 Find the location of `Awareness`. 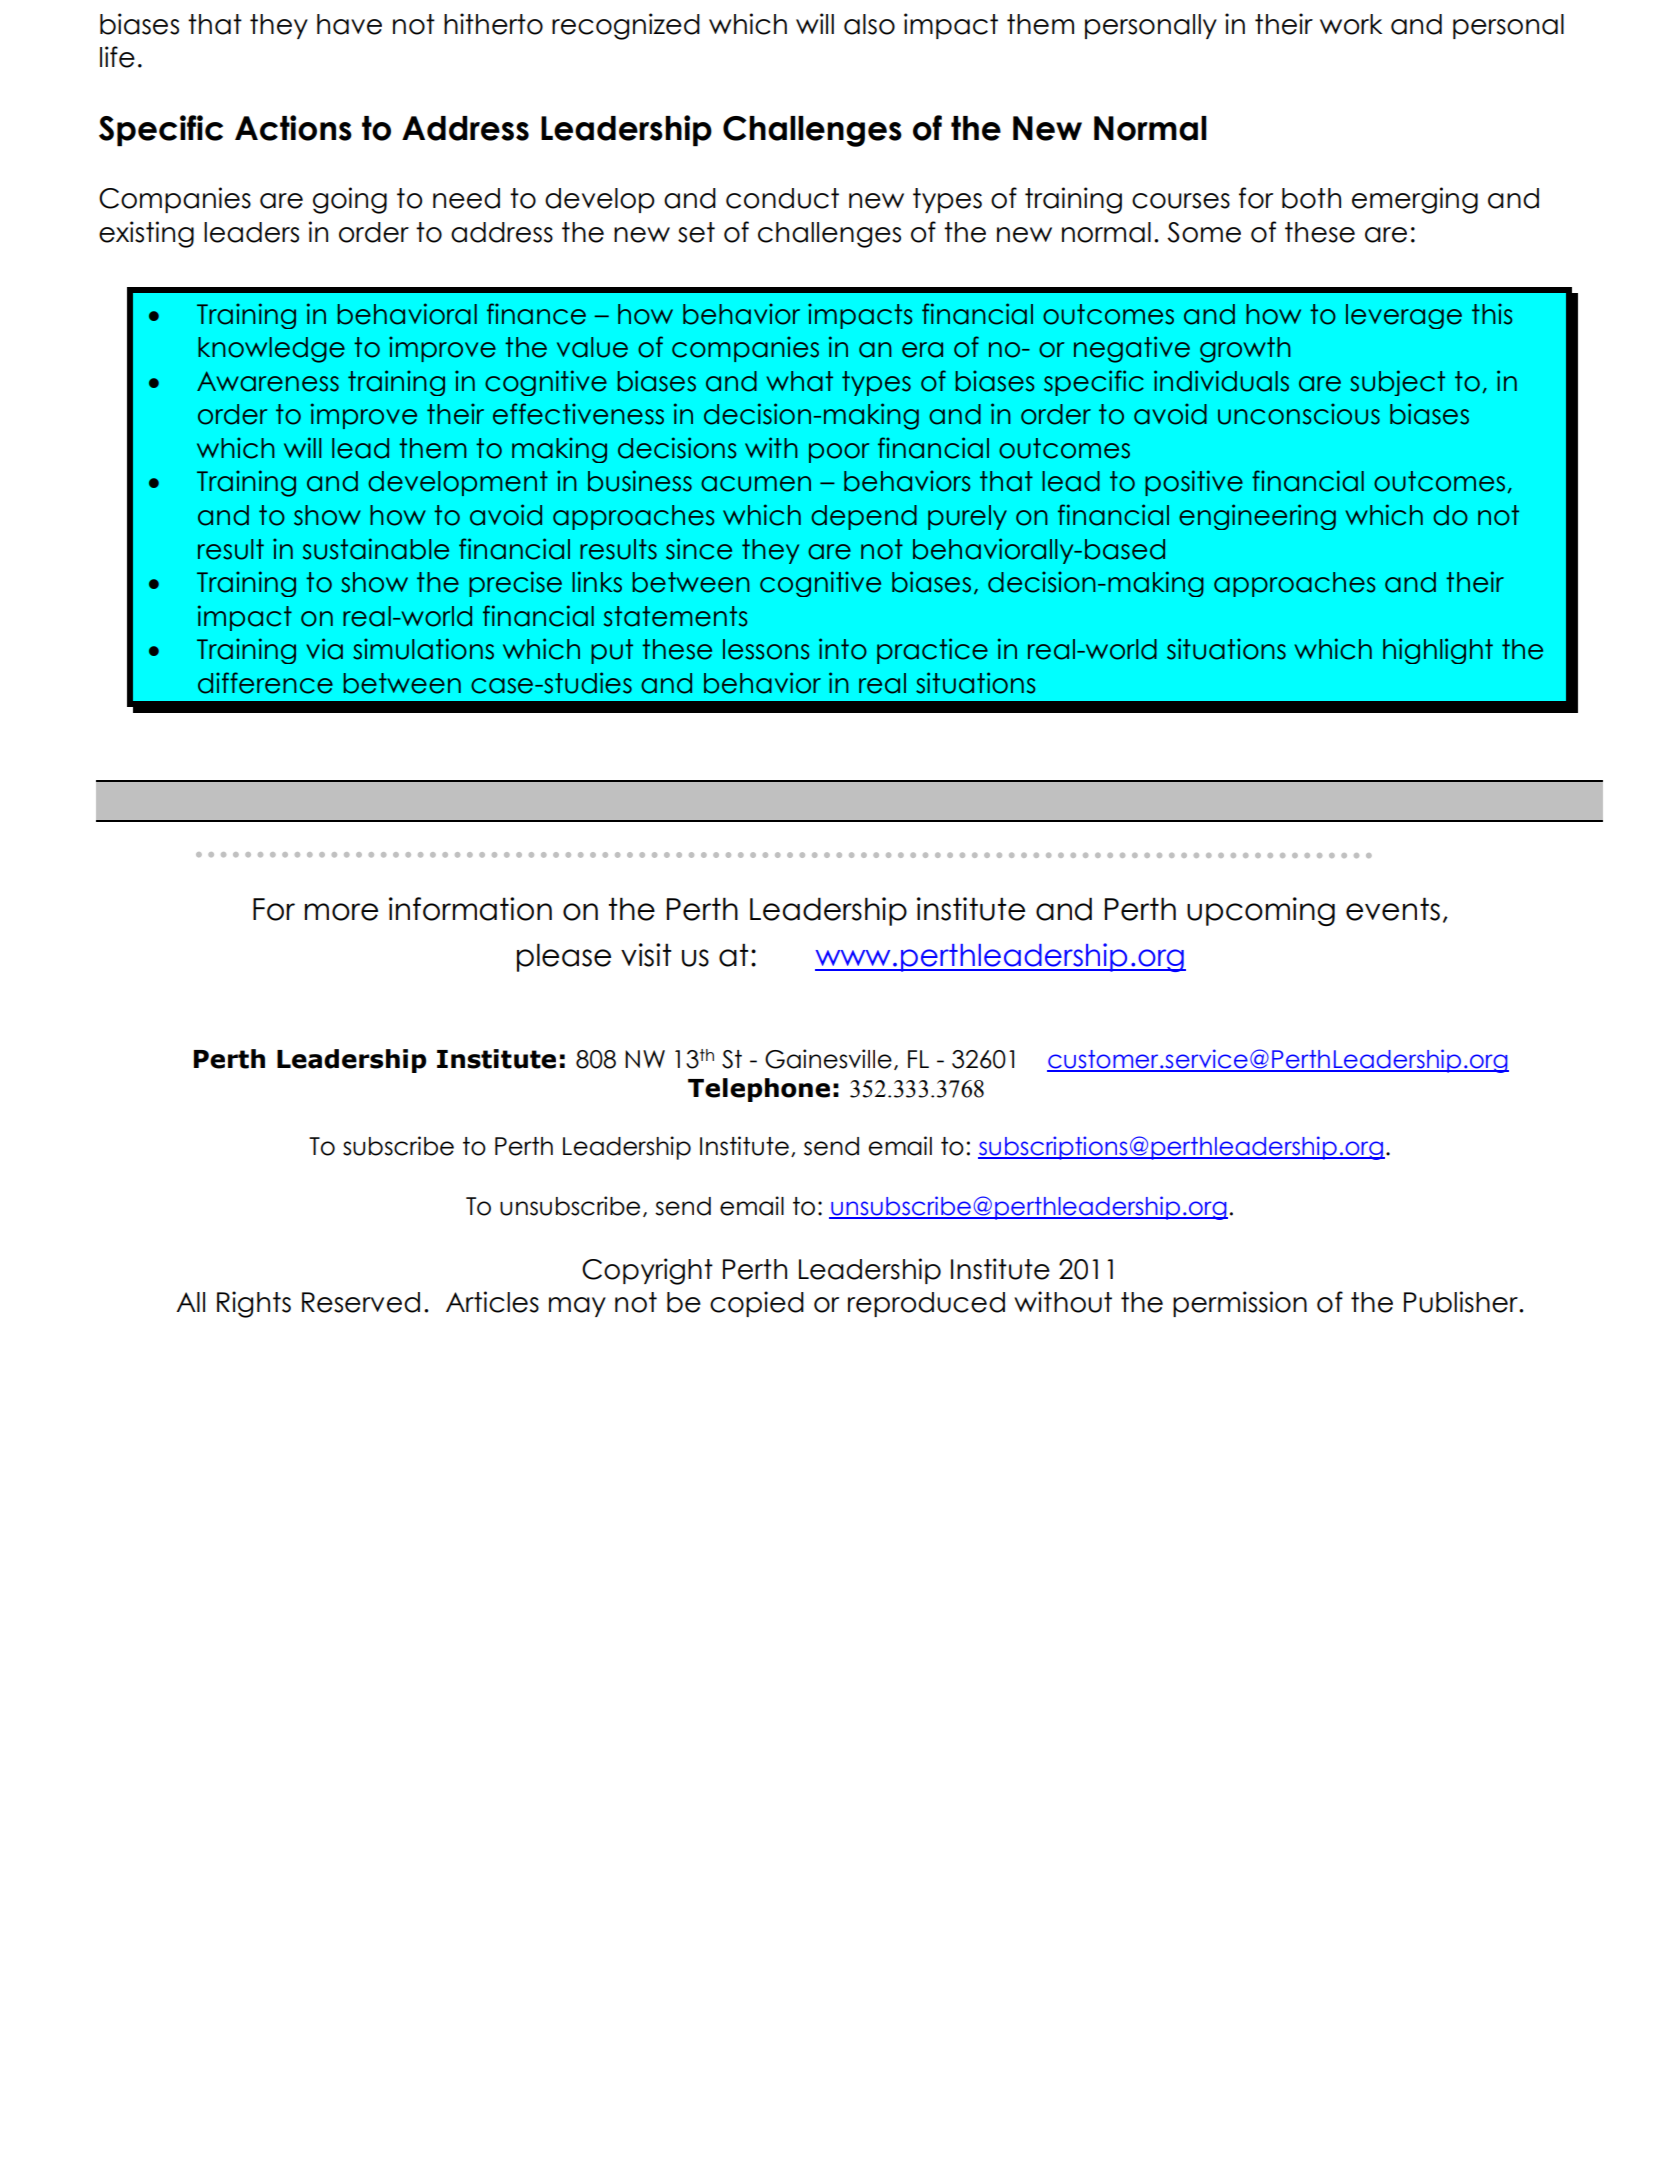

Awareness is located at coordinates (268, 381).
